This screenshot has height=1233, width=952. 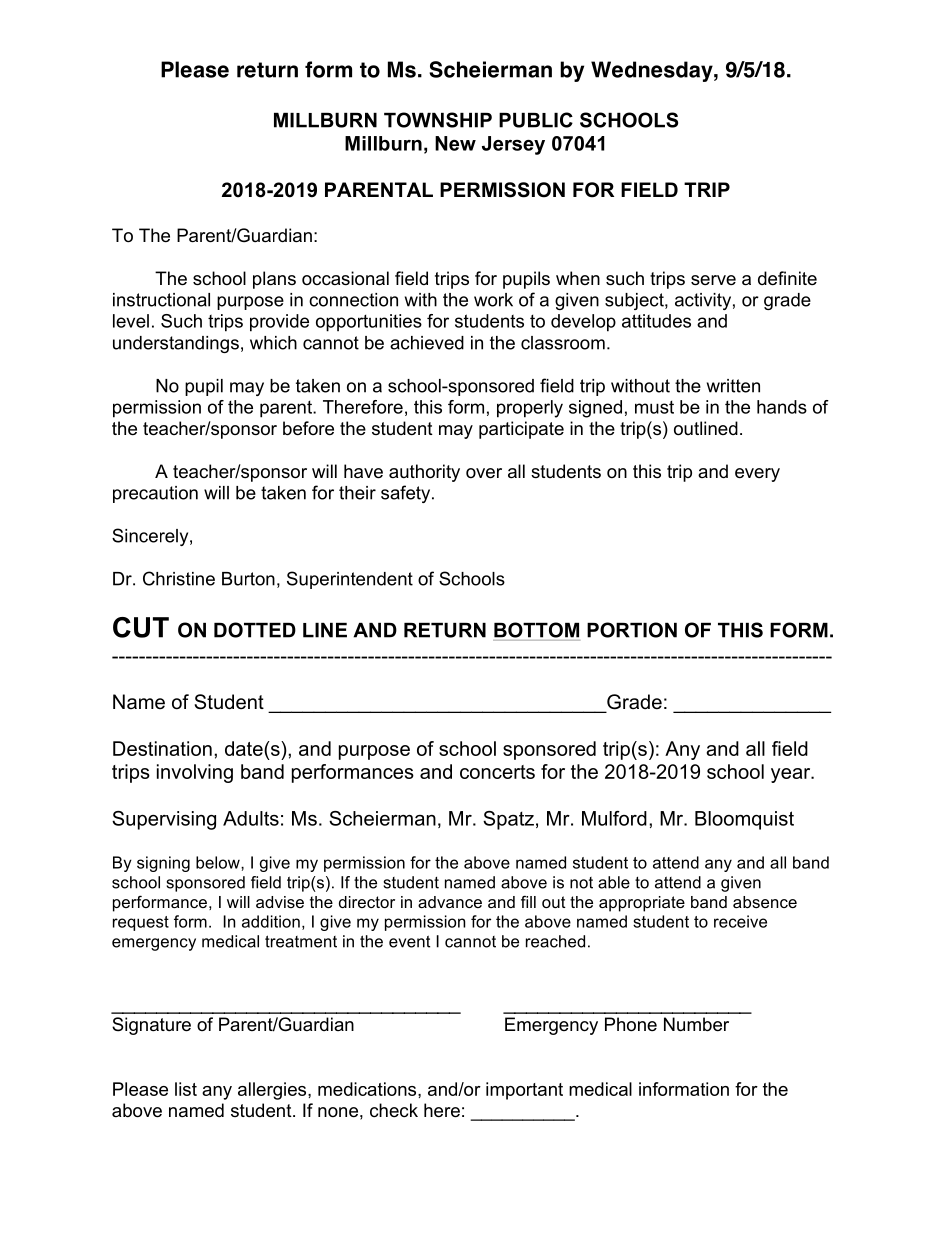 I want to click on achieved, so click(x=427, y=343).
